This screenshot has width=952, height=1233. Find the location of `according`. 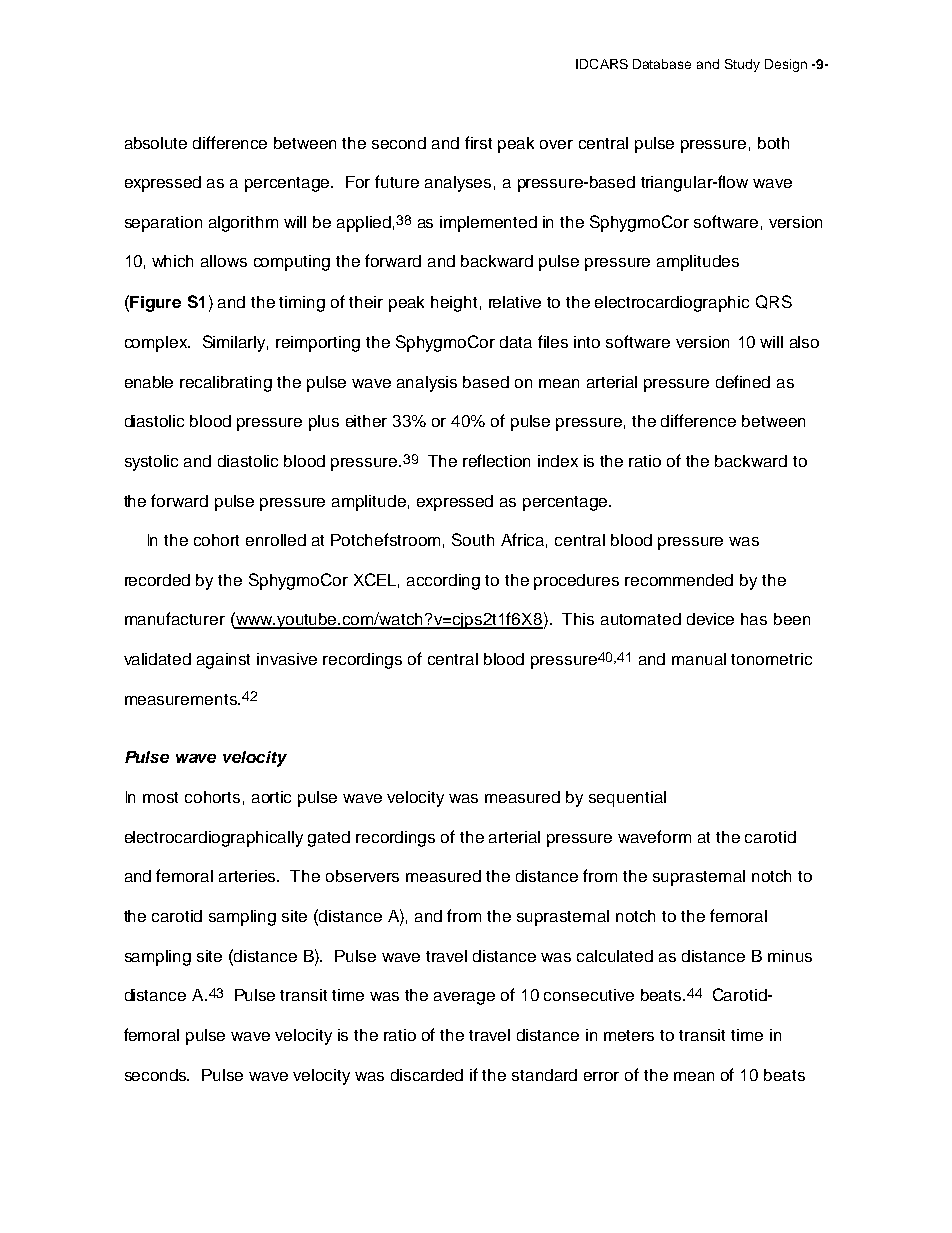

according is located at coordinates (443, 582).
